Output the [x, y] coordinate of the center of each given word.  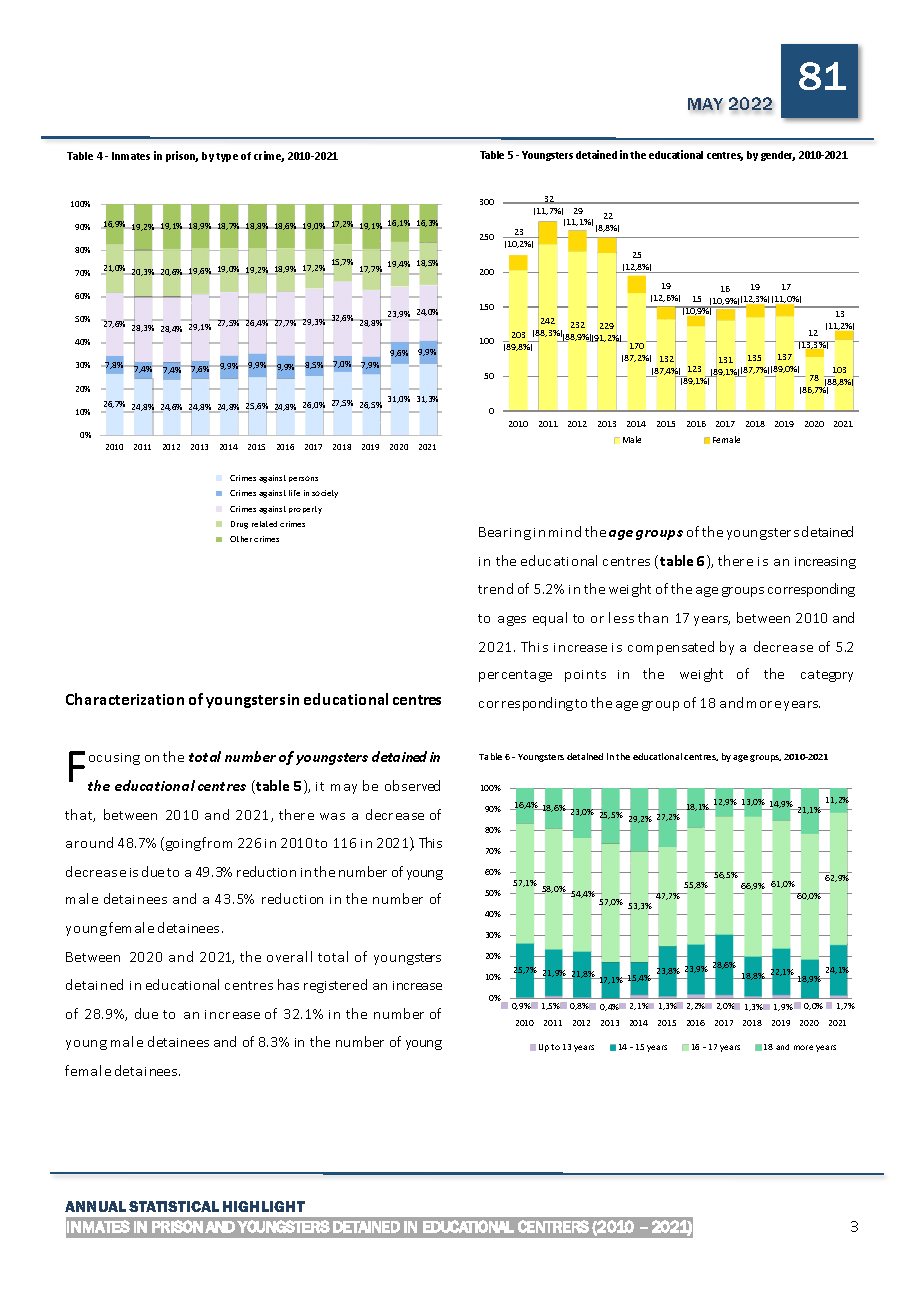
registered [335, 986]
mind [565, 531]
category [827, 676]
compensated [671, 648]
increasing [825, 563]
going [182, 844]
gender [778, 156]
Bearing [505, 533]
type [227, 157]
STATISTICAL [174, 1206]
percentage [515, 676]
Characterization [125, 699]
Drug [239, 525]
